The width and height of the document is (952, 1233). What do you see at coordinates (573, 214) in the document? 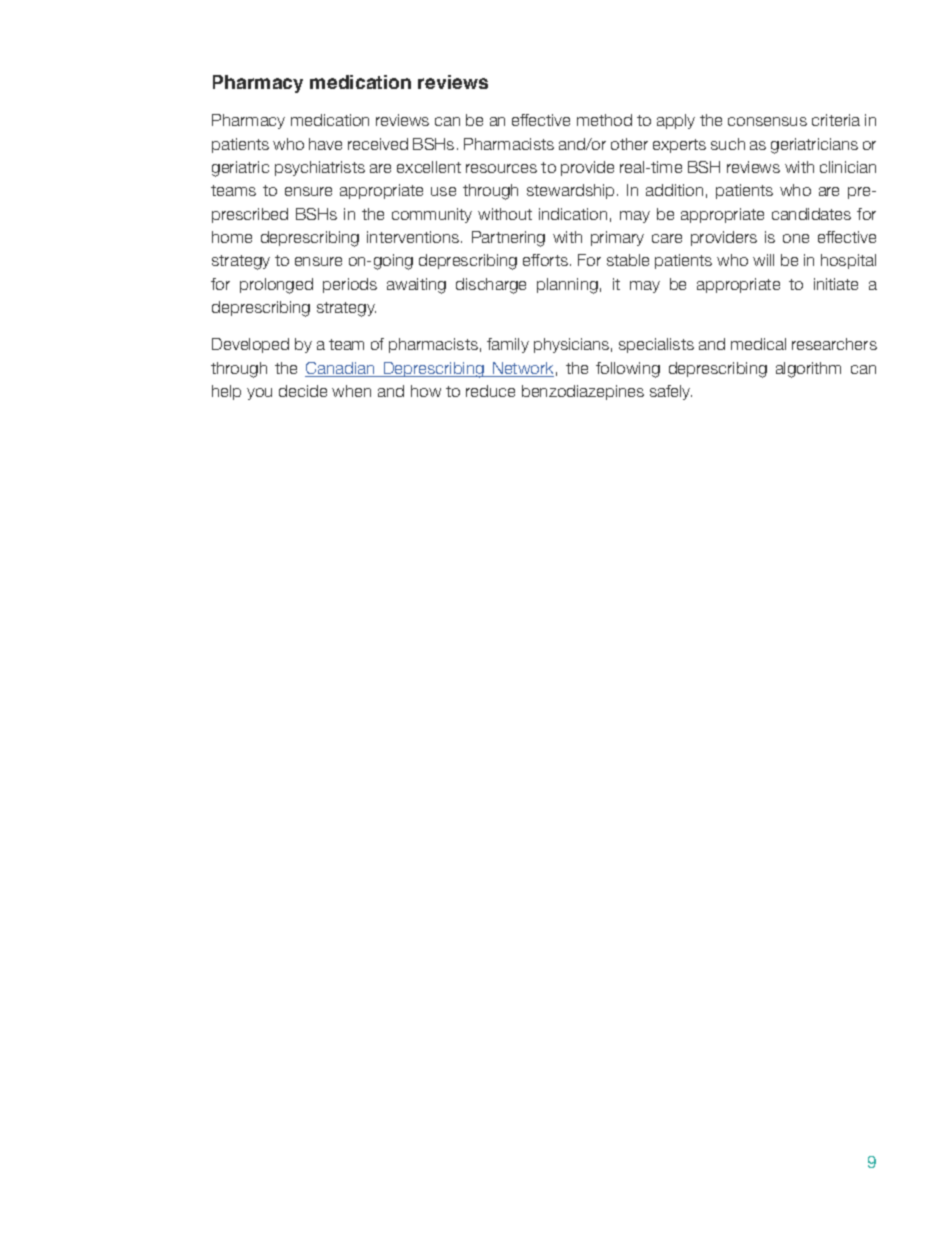
I see `indication` at bounding box center [573, 214].
